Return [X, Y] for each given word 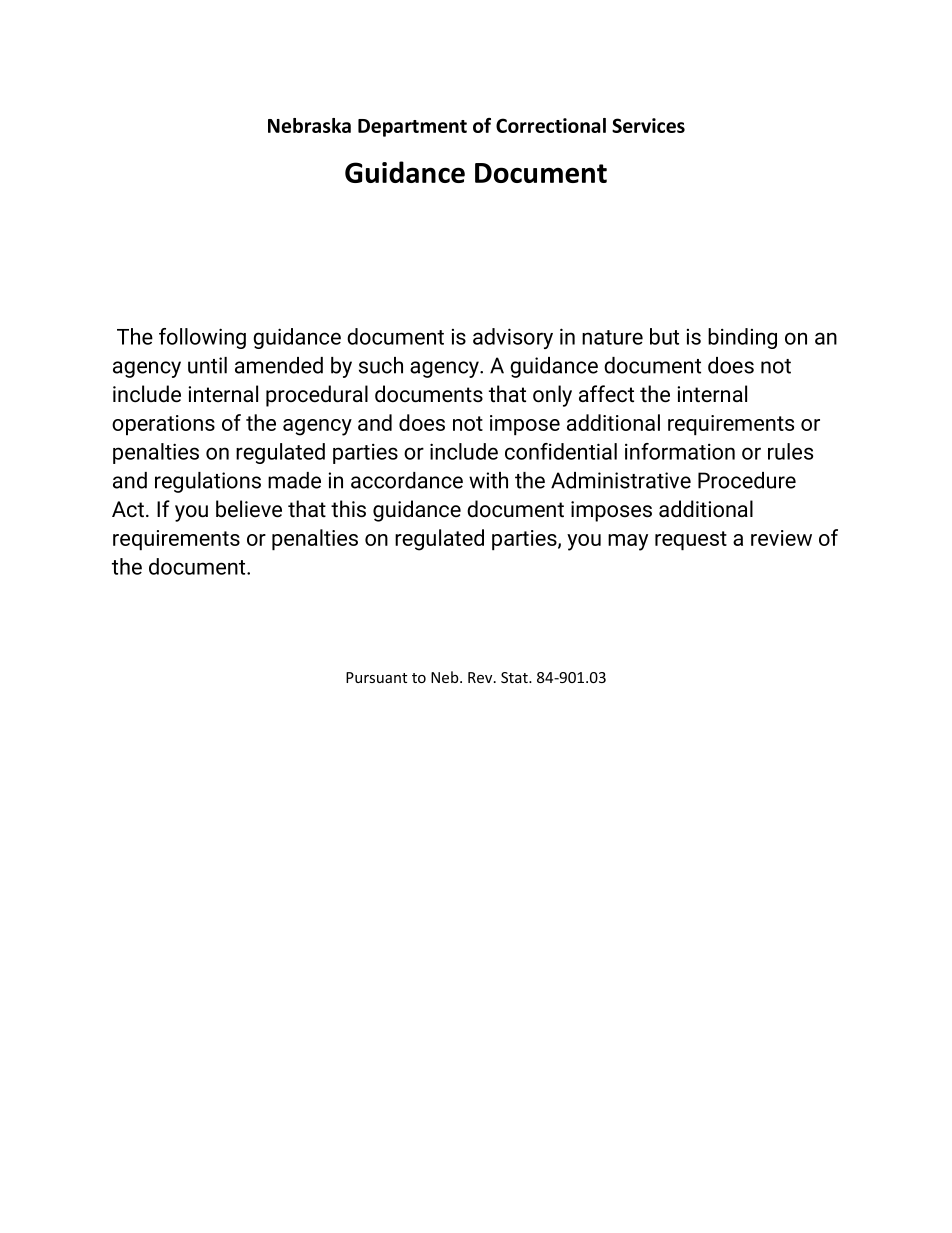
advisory [513, 338]
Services [648, 125]
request [691, 541]
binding [742, 338]
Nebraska [309, 125]
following [202, 338]
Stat [515, 677]
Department [412, 128]
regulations [208, 482]
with [488, 480]
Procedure [747, 480]
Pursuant [376, 677]
